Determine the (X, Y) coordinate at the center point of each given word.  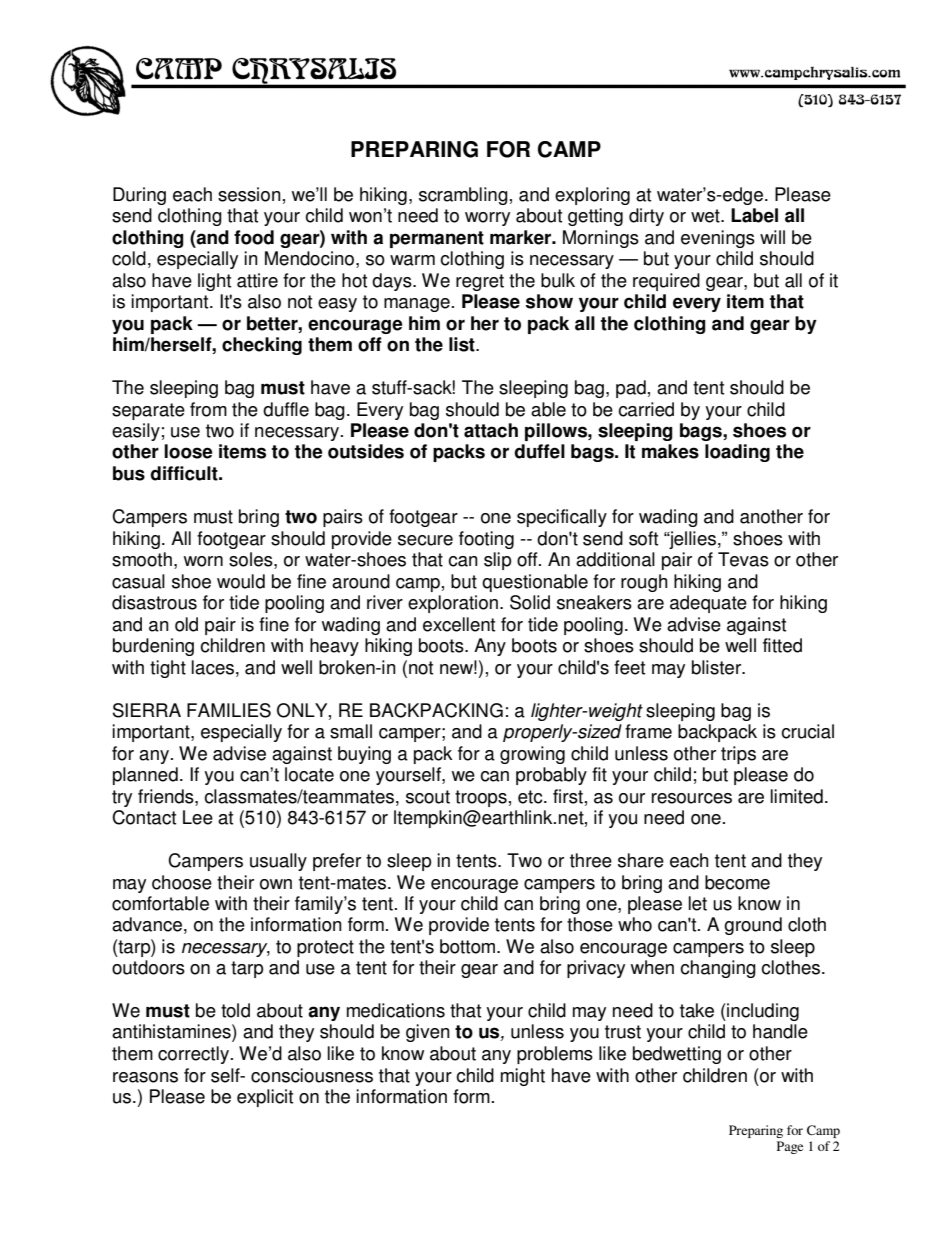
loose (188, 451)
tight (168, 669)
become (737, 882)
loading (737, 453)
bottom (469, 946)
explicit (265, 1098)
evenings (718, 239)
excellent (459, 624)
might (523, 1077)
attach (491, 430)
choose (182, 882)
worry (487, 219)
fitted (782, 645)
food (254, 237)
